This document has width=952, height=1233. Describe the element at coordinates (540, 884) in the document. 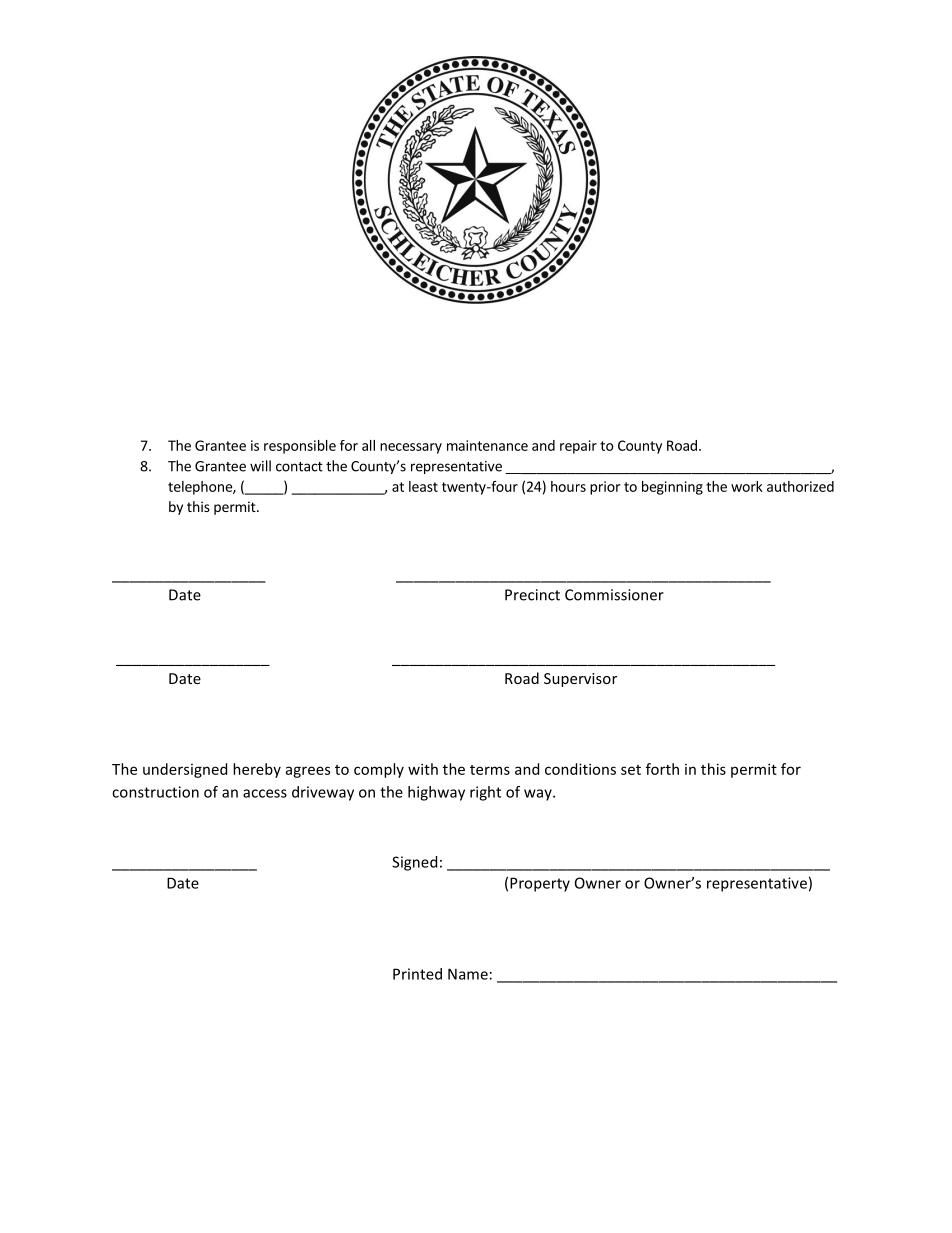

I see `Property` at that location.
